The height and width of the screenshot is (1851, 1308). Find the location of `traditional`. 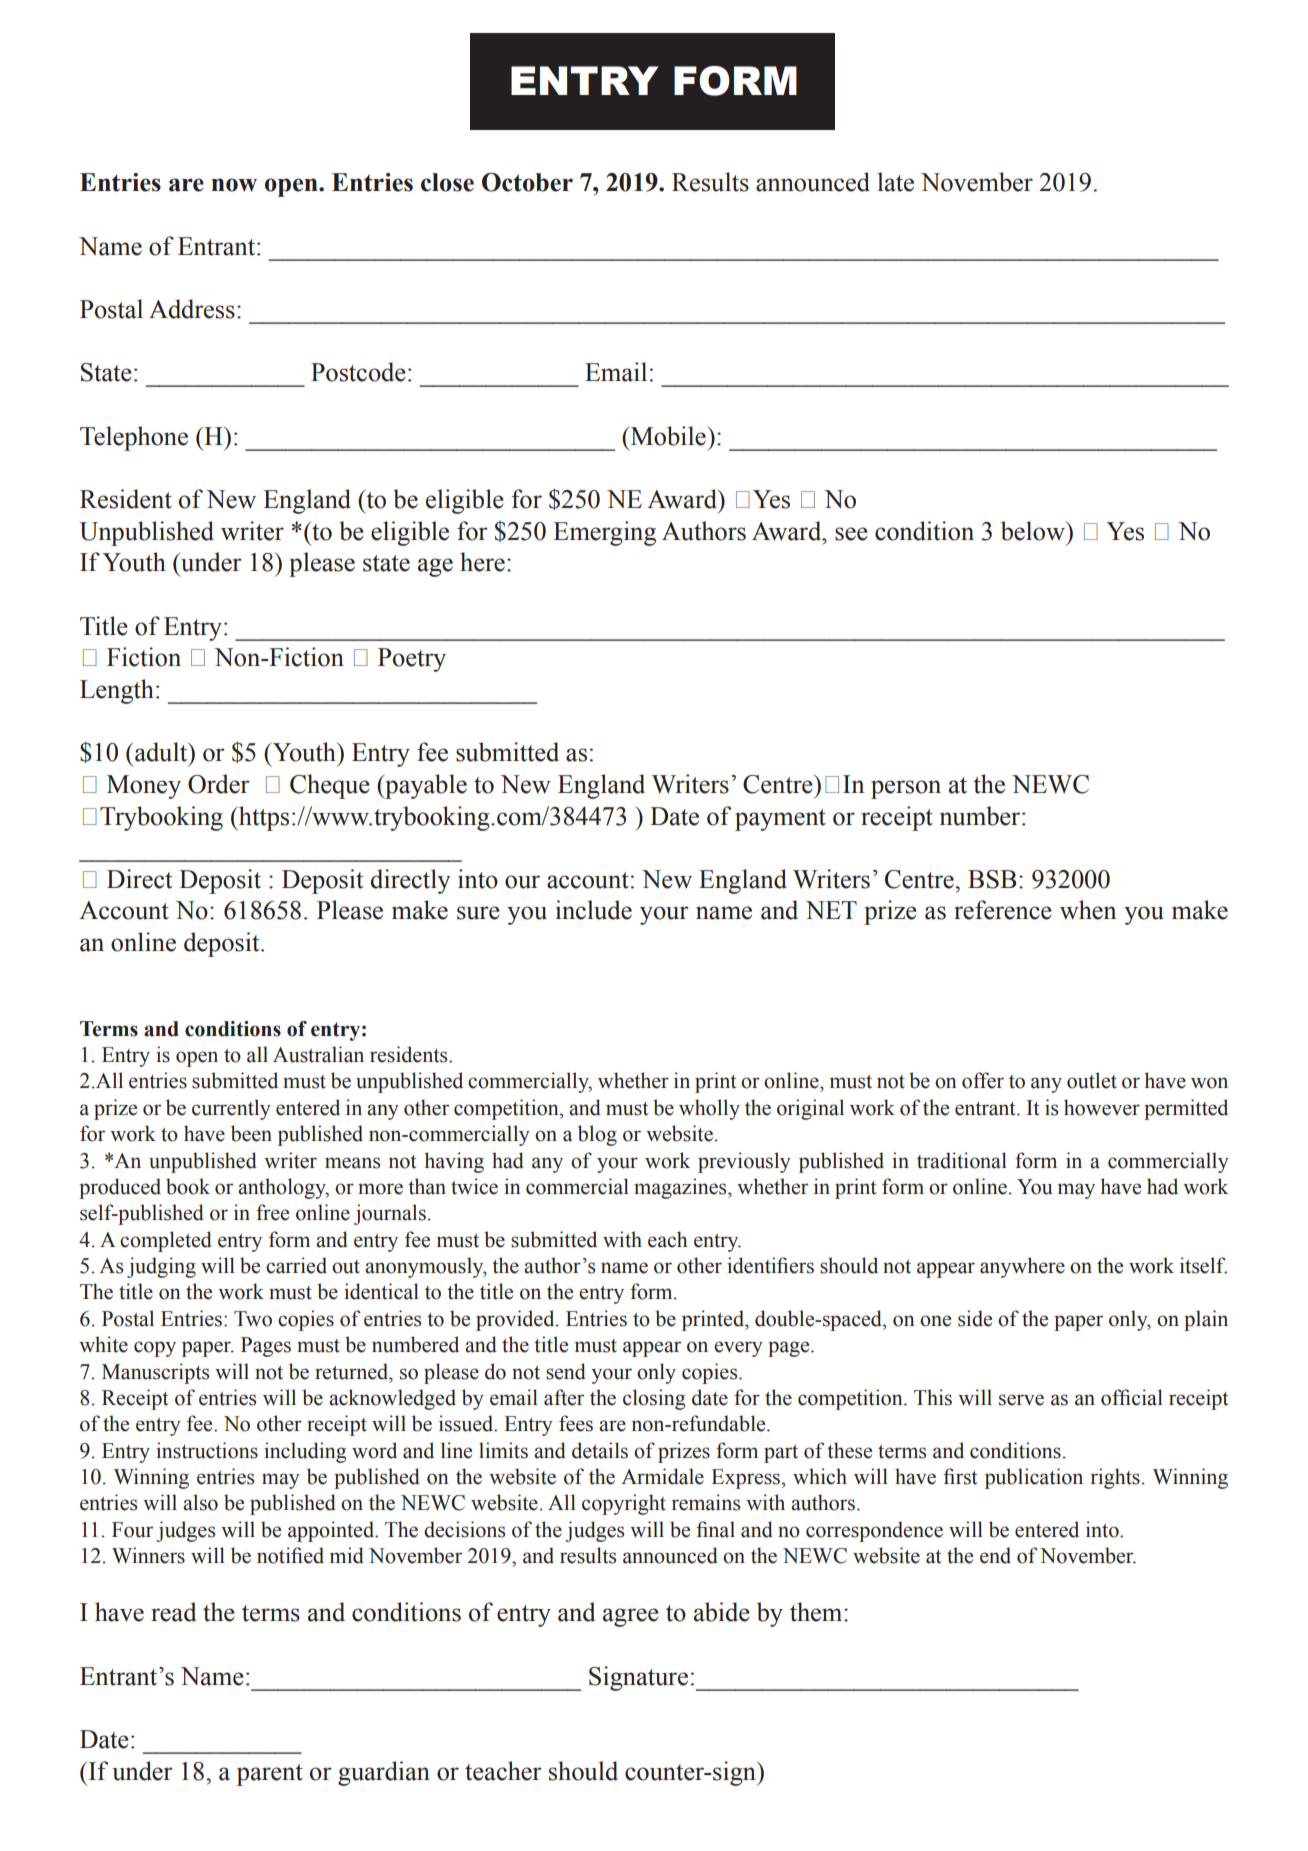

traditional is located at coordinates (962, 1160).
